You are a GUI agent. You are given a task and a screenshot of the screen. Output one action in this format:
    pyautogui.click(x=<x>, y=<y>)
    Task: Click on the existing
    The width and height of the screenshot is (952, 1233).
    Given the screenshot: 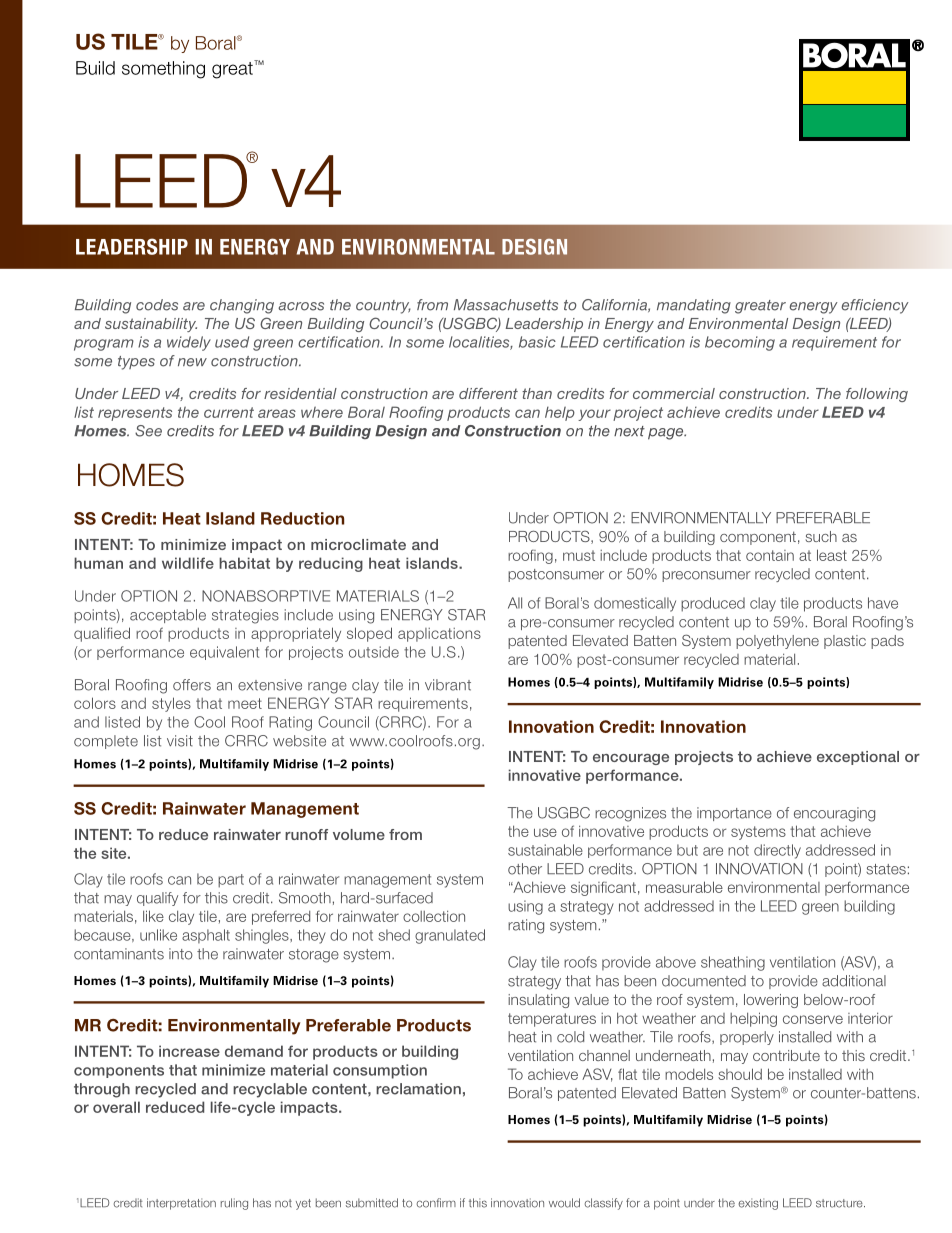 What is the action you would take?
    pyautogui.click(x=758, y=1204)
